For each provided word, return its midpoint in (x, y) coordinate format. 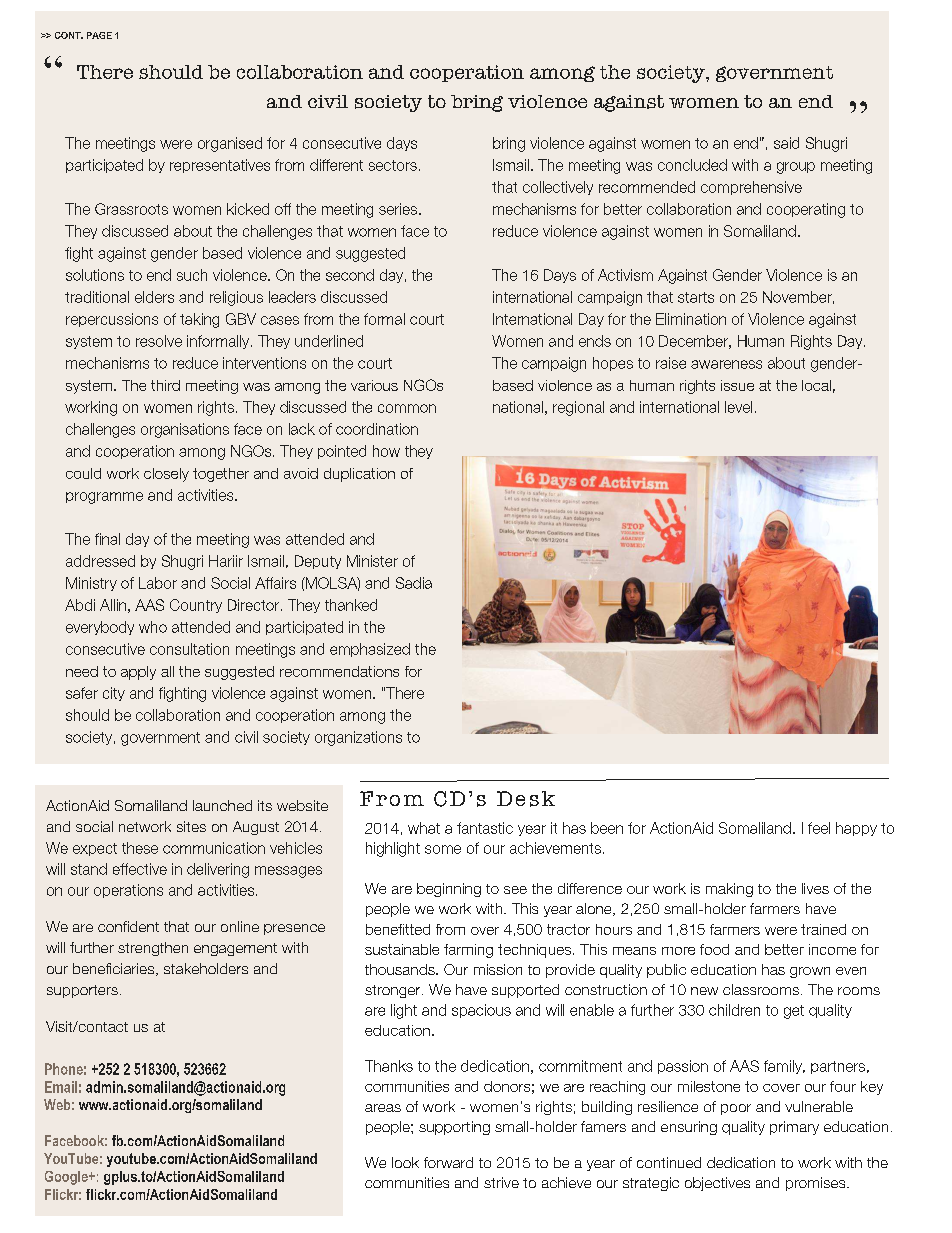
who (153, 627)
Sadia (414, 583)
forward (448, 1162)
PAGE (99, 35)
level (738, 407)
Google (67, 1178)
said (786, 143)
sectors (393, 165)
